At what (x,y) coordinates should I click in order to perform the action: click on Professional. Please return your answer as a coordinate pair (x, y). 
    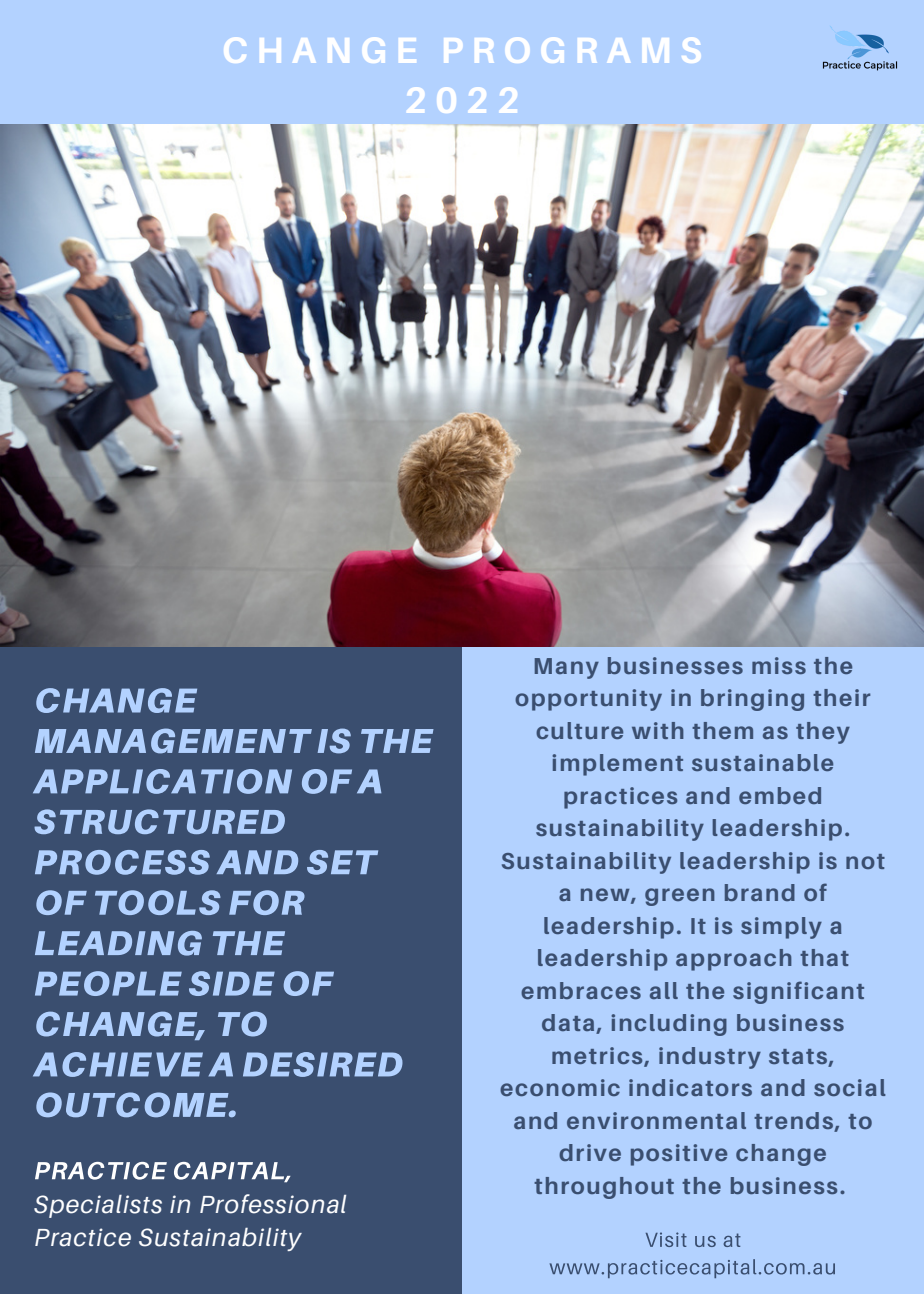
    Looking at the image, I should click on (273, 1204).
